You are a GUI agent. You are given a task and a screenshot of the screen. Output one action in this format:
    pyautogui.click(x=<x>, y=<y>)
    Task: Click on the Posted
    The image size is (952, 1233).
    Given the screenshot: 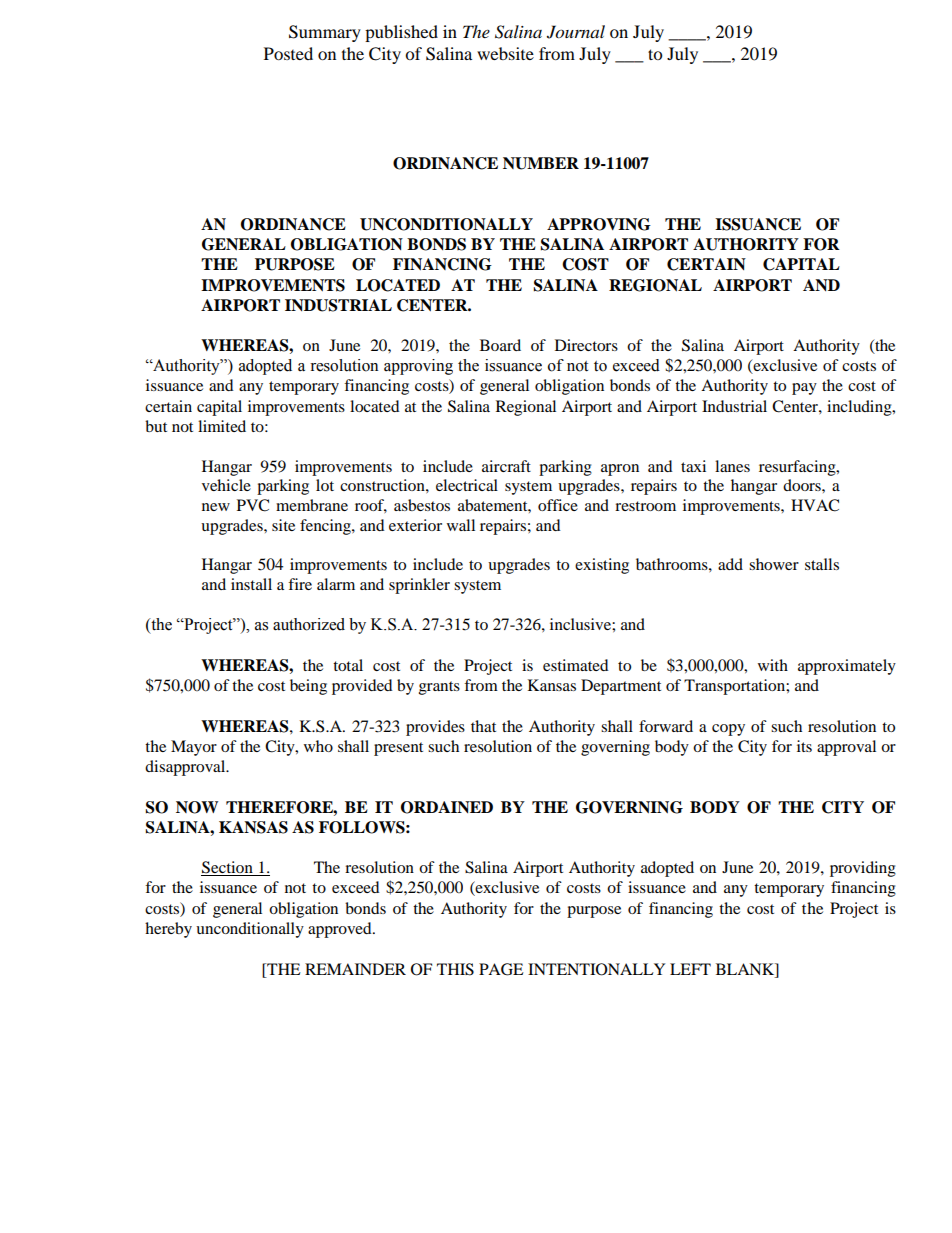 What is the action you would take?
    pyautogui.click(x=288, y=53)
